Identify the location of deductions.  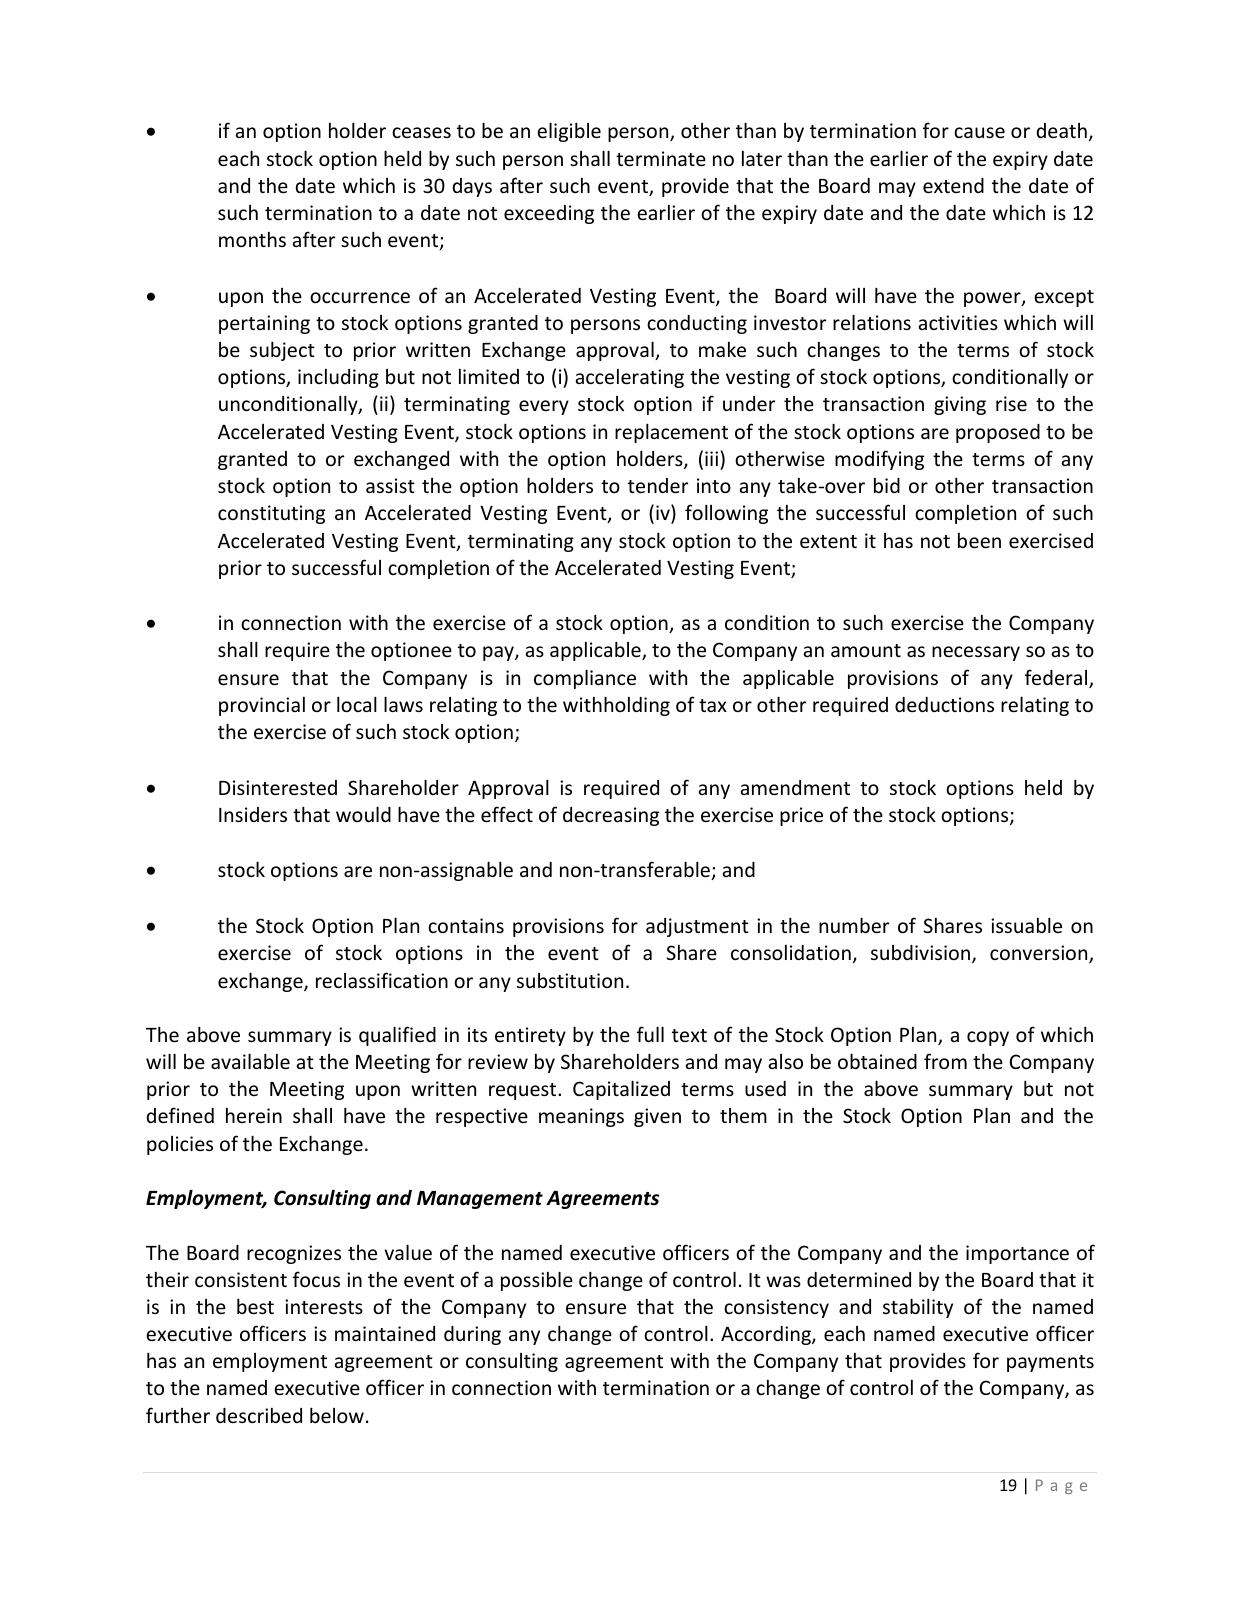
(944, 704).
